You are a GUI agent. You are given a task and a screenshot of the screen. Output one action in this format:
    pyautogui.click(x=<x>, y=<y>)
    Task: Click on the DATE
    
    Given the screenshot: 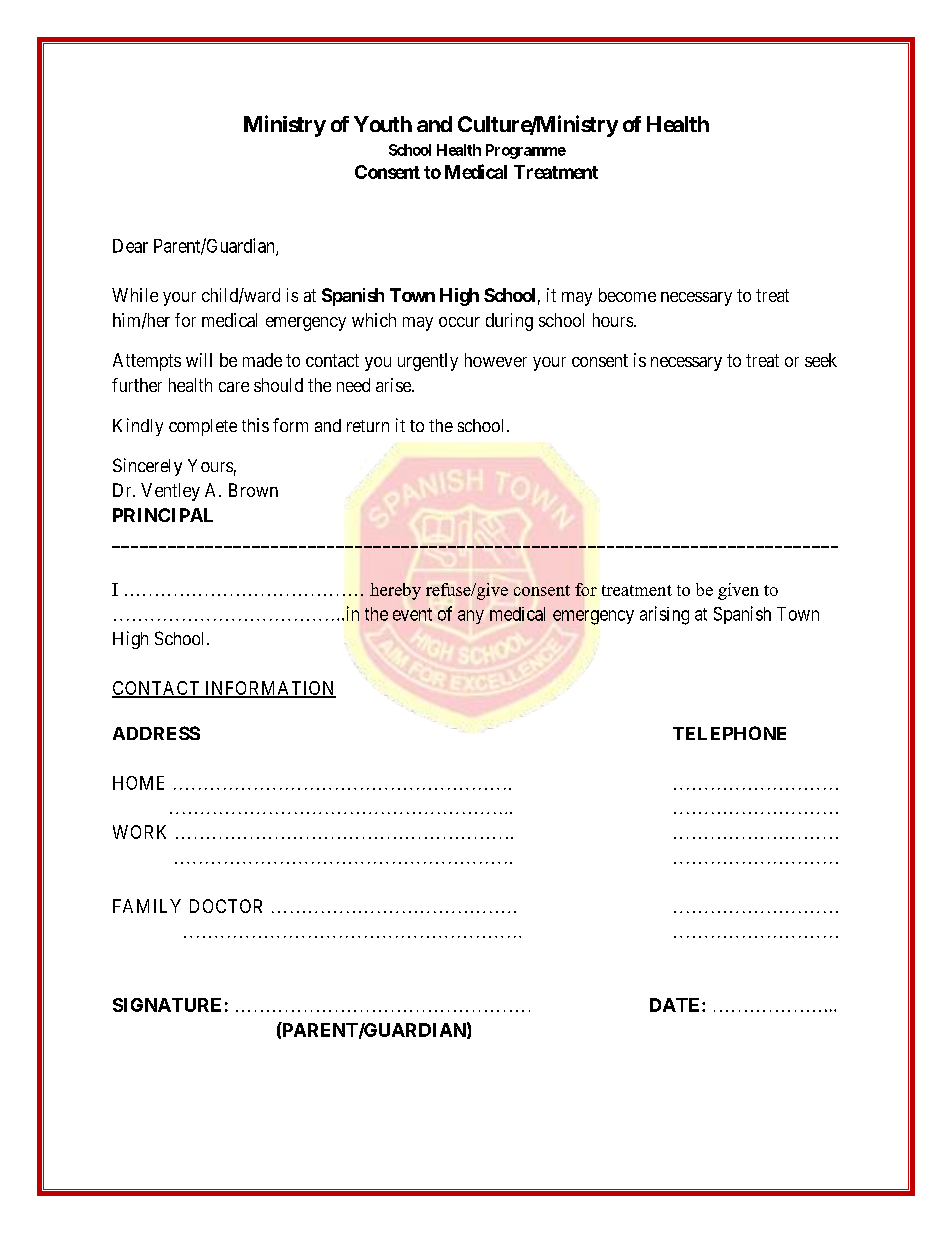 What is the action you would take?
    pyautogui.click(x=676, y=1005)
